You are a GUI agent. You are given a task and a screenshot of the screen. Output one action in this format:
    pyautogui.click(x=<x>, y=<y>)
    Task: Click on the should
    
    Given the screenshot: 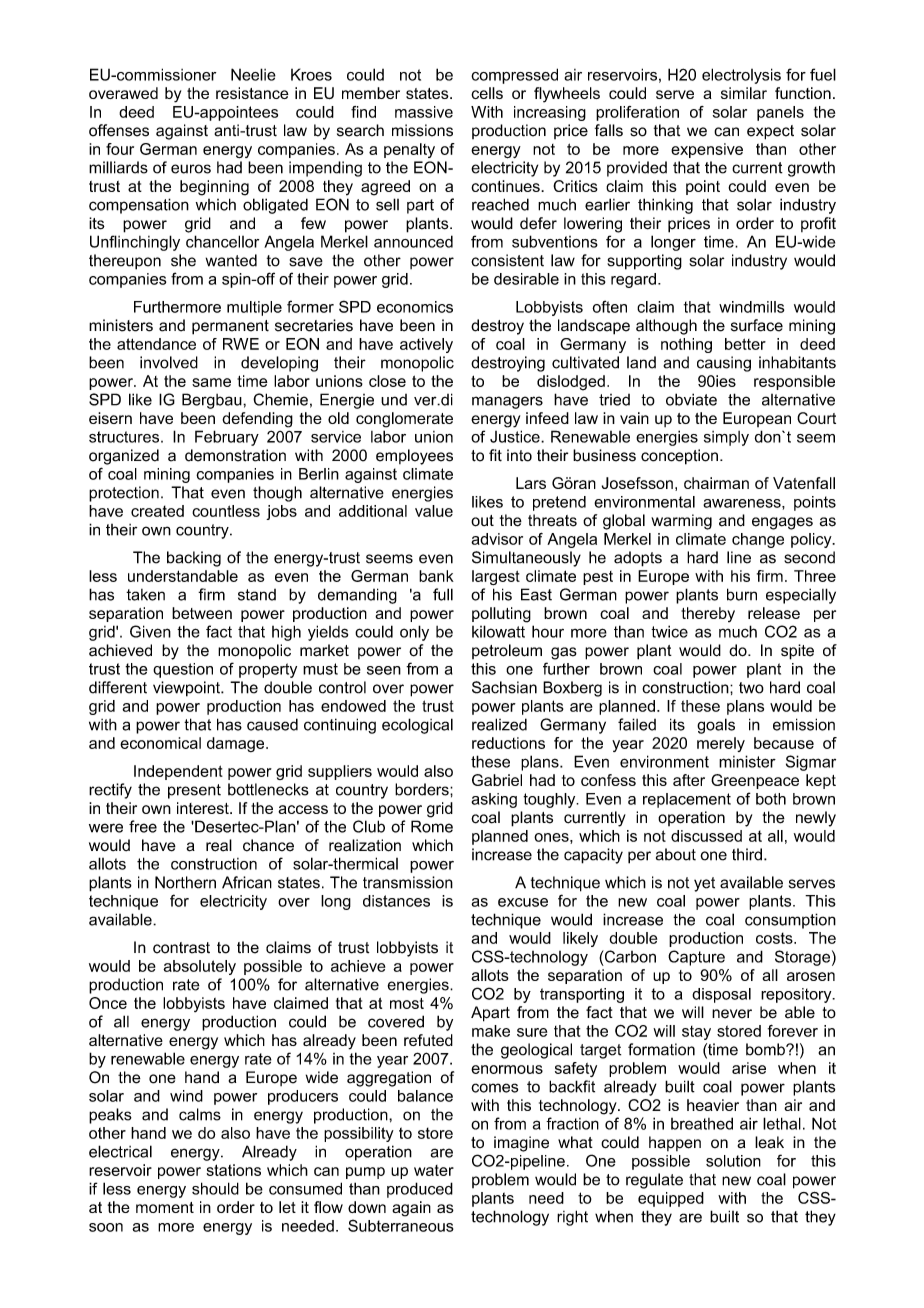 What is the action you would take?
    pyautogui.click(x=215, y=1188)
